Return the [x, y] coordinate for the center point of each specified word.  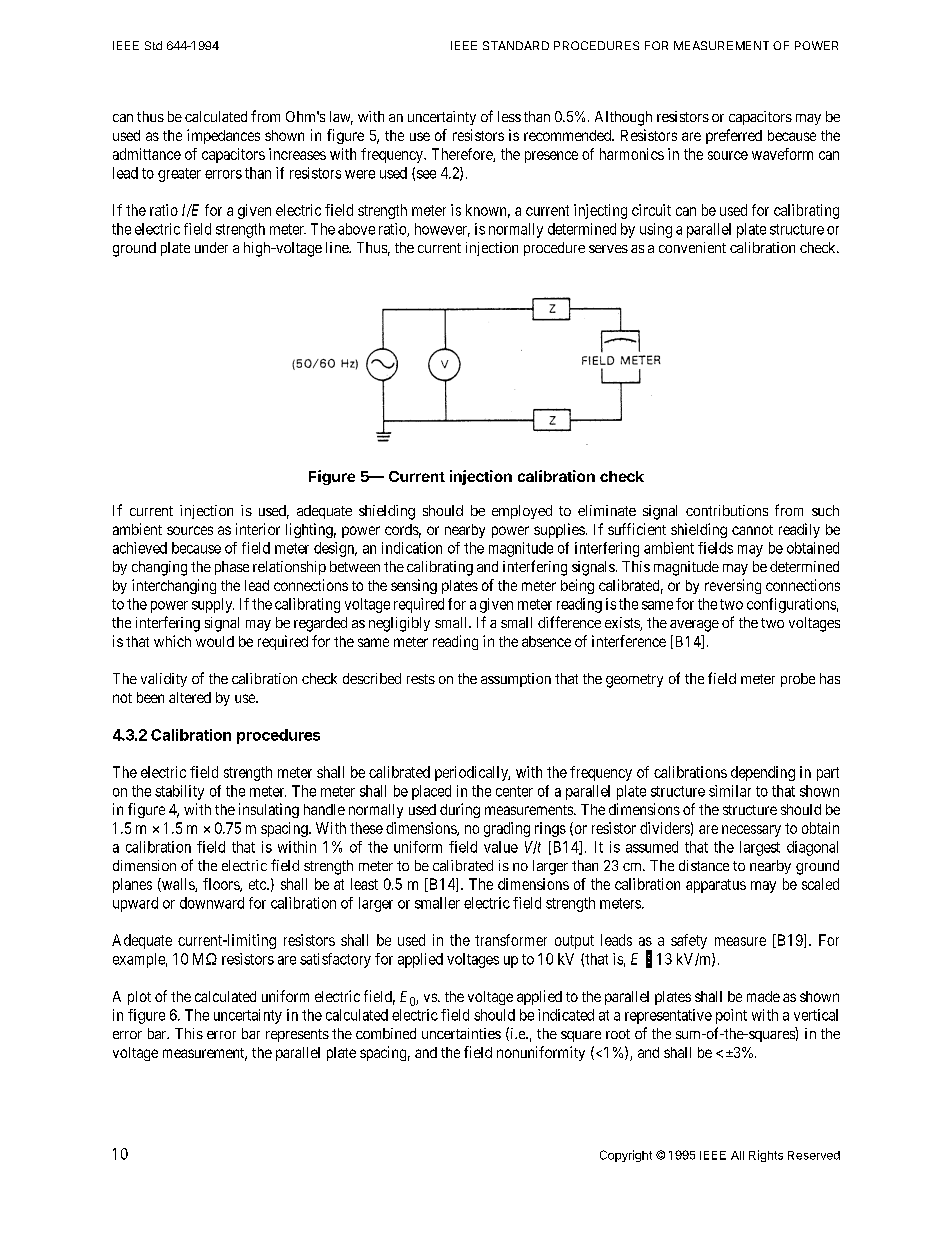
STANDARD [516, 45]
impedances [223, 136]
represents [297, 1035]
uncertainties [461, 1033]
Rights [766, 1156]
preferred [734, 136]
